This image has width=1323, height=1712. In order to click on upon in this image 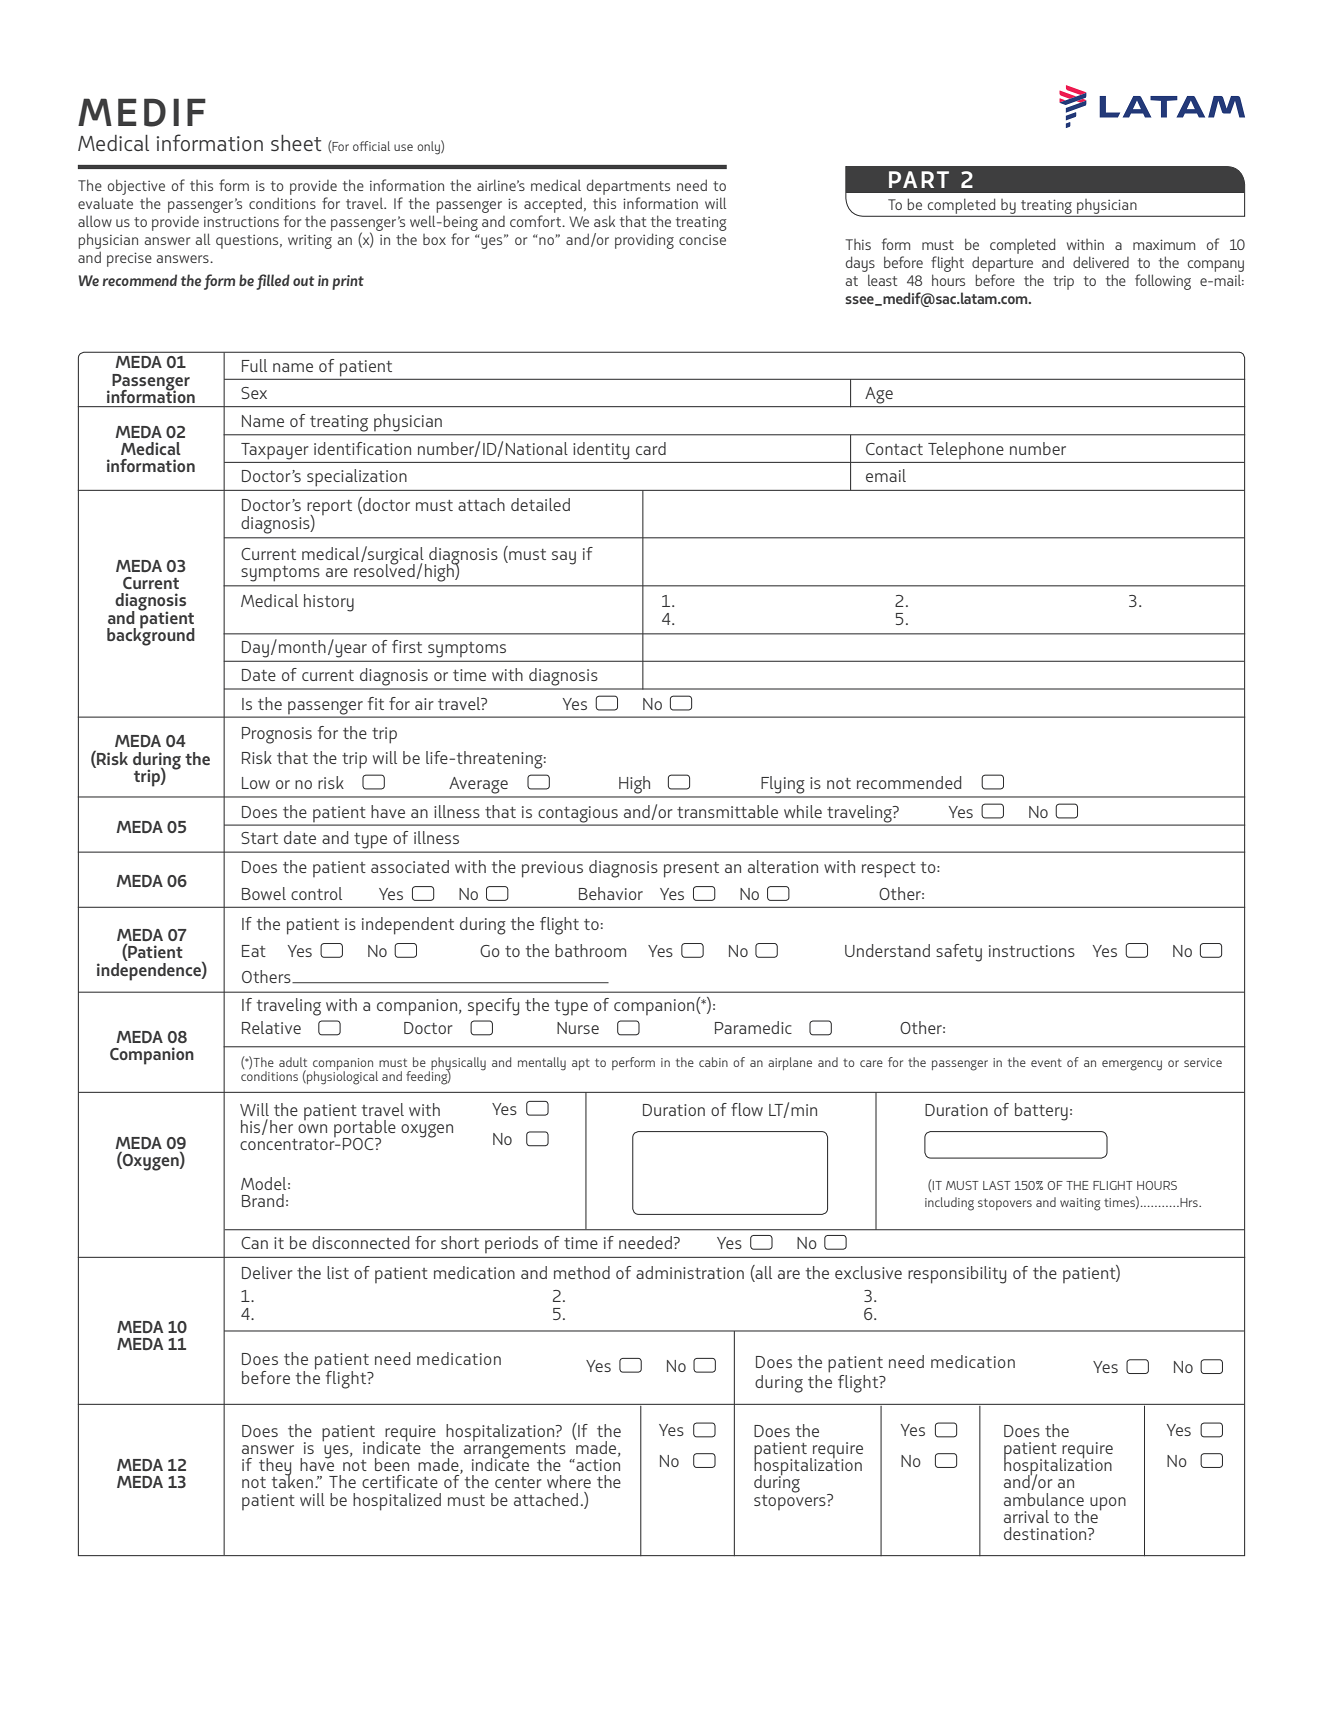, I will do `click(1108, 1504)`.
